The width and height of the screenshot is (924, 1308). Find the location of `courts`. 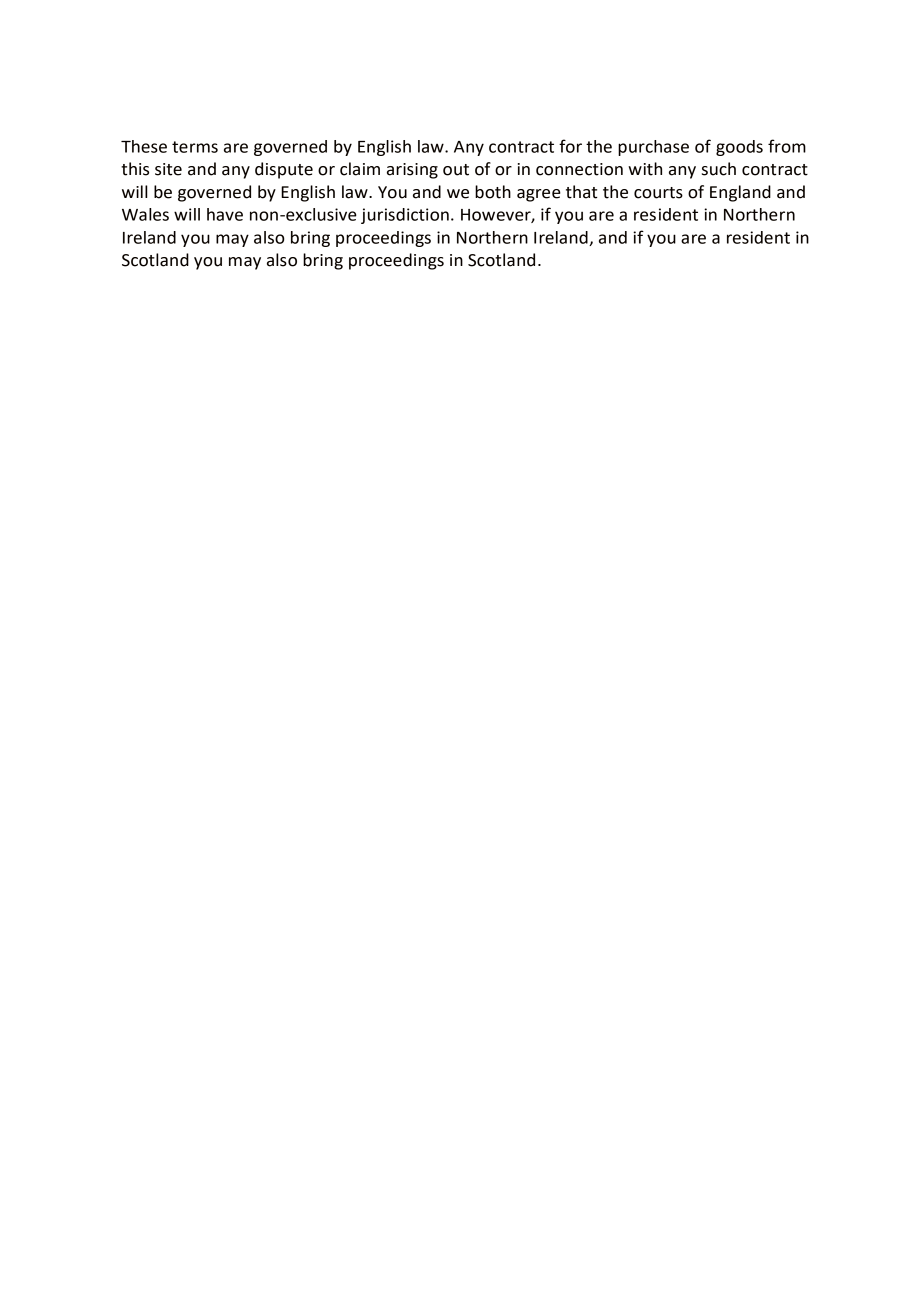

courts is located at coordinates (658, 193).
